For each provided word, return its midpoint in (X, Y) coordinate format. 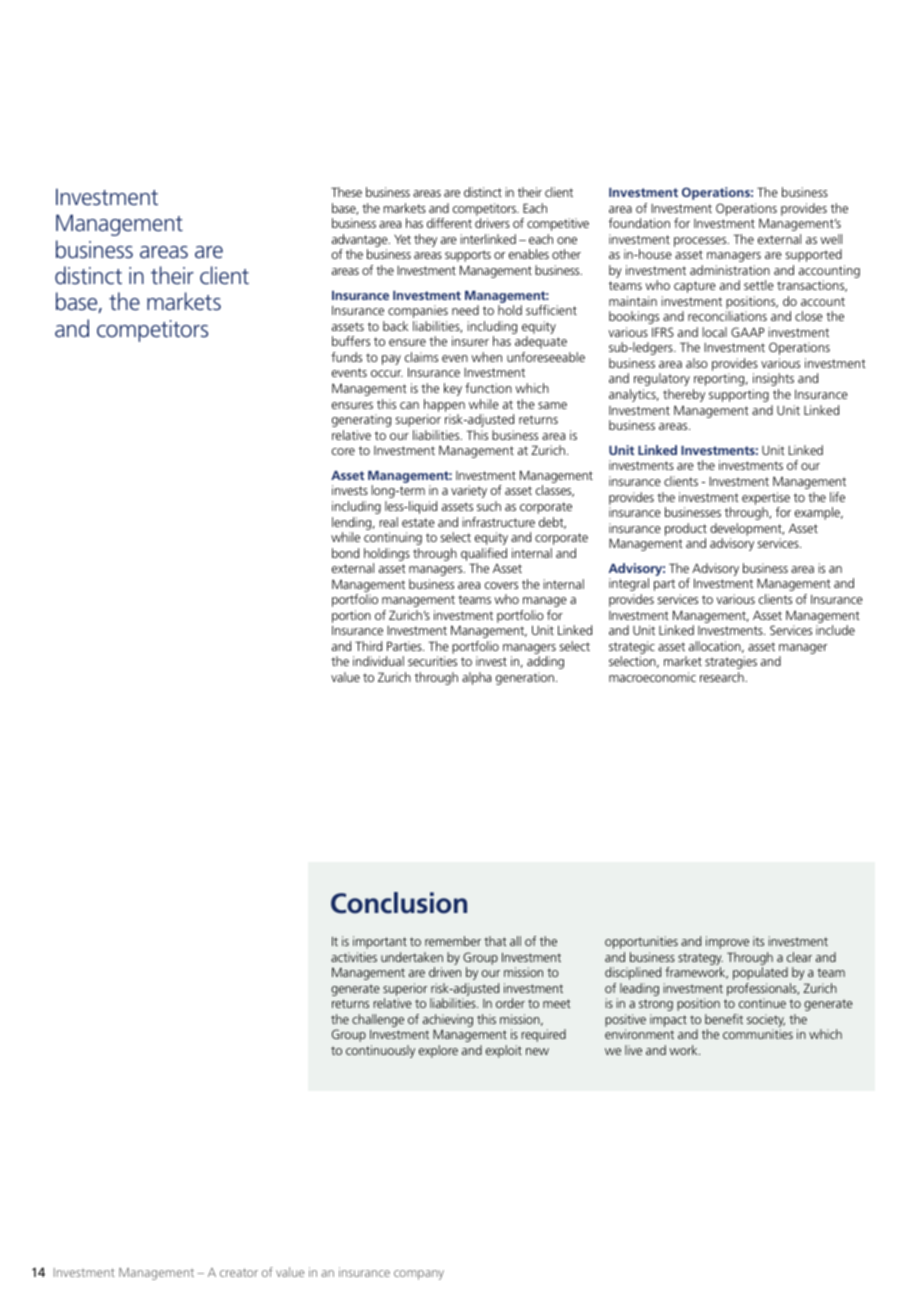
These (346, 192)
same (552, 405)
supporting (739, 395)
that (495, 941)
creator (239, 1272)
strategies (731, 662)
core (343, 451)
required (543, 1035)
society (766, 1022)
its (758, 941)
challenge (378, 1020)
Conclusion (399, 903)
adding (545, 662)
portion (351, 616)
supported (813, 255)
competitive (558, 224)
